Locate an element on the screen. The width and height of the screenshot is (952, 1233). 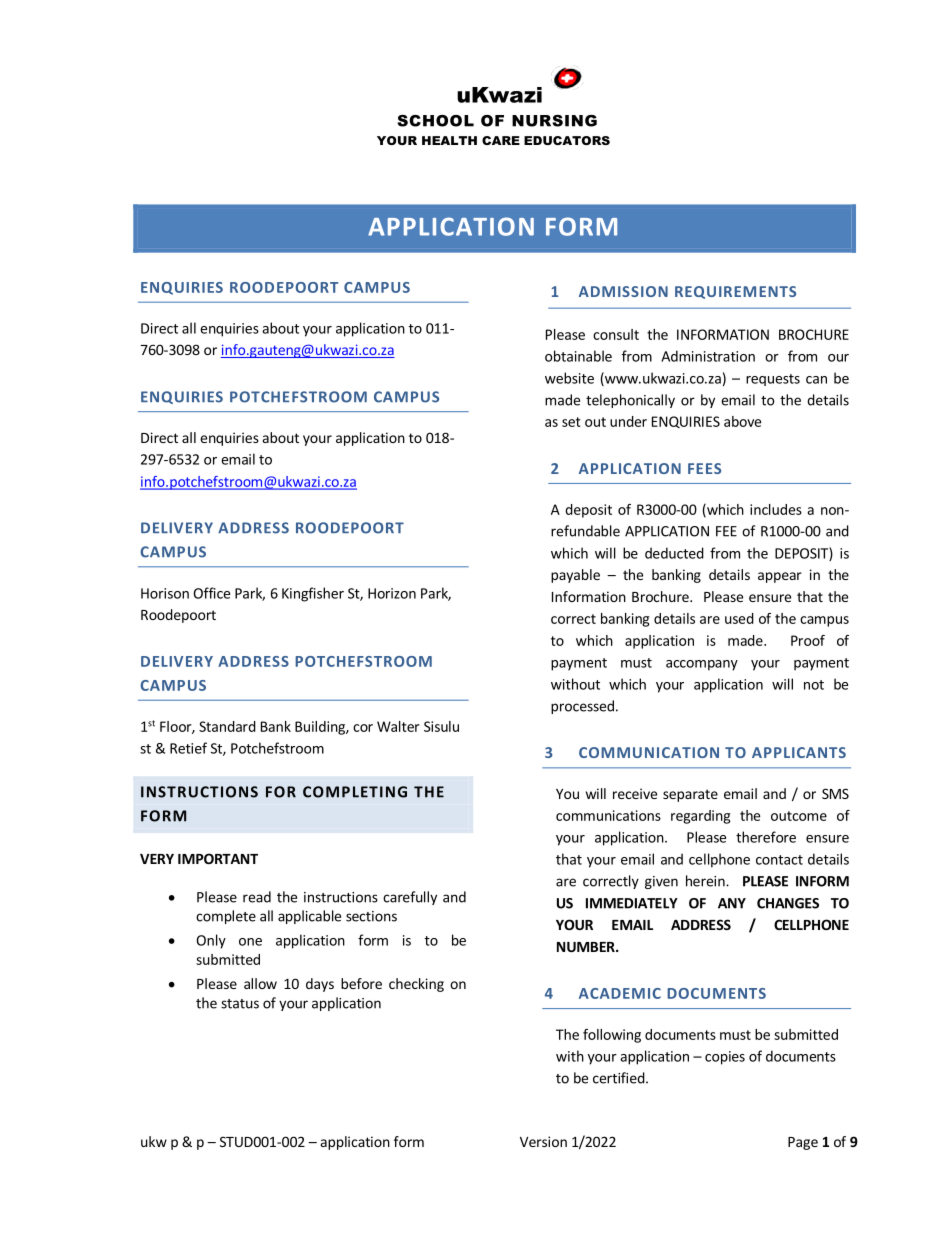
REQUIREMENTS is located at coordinates (735, 292).
